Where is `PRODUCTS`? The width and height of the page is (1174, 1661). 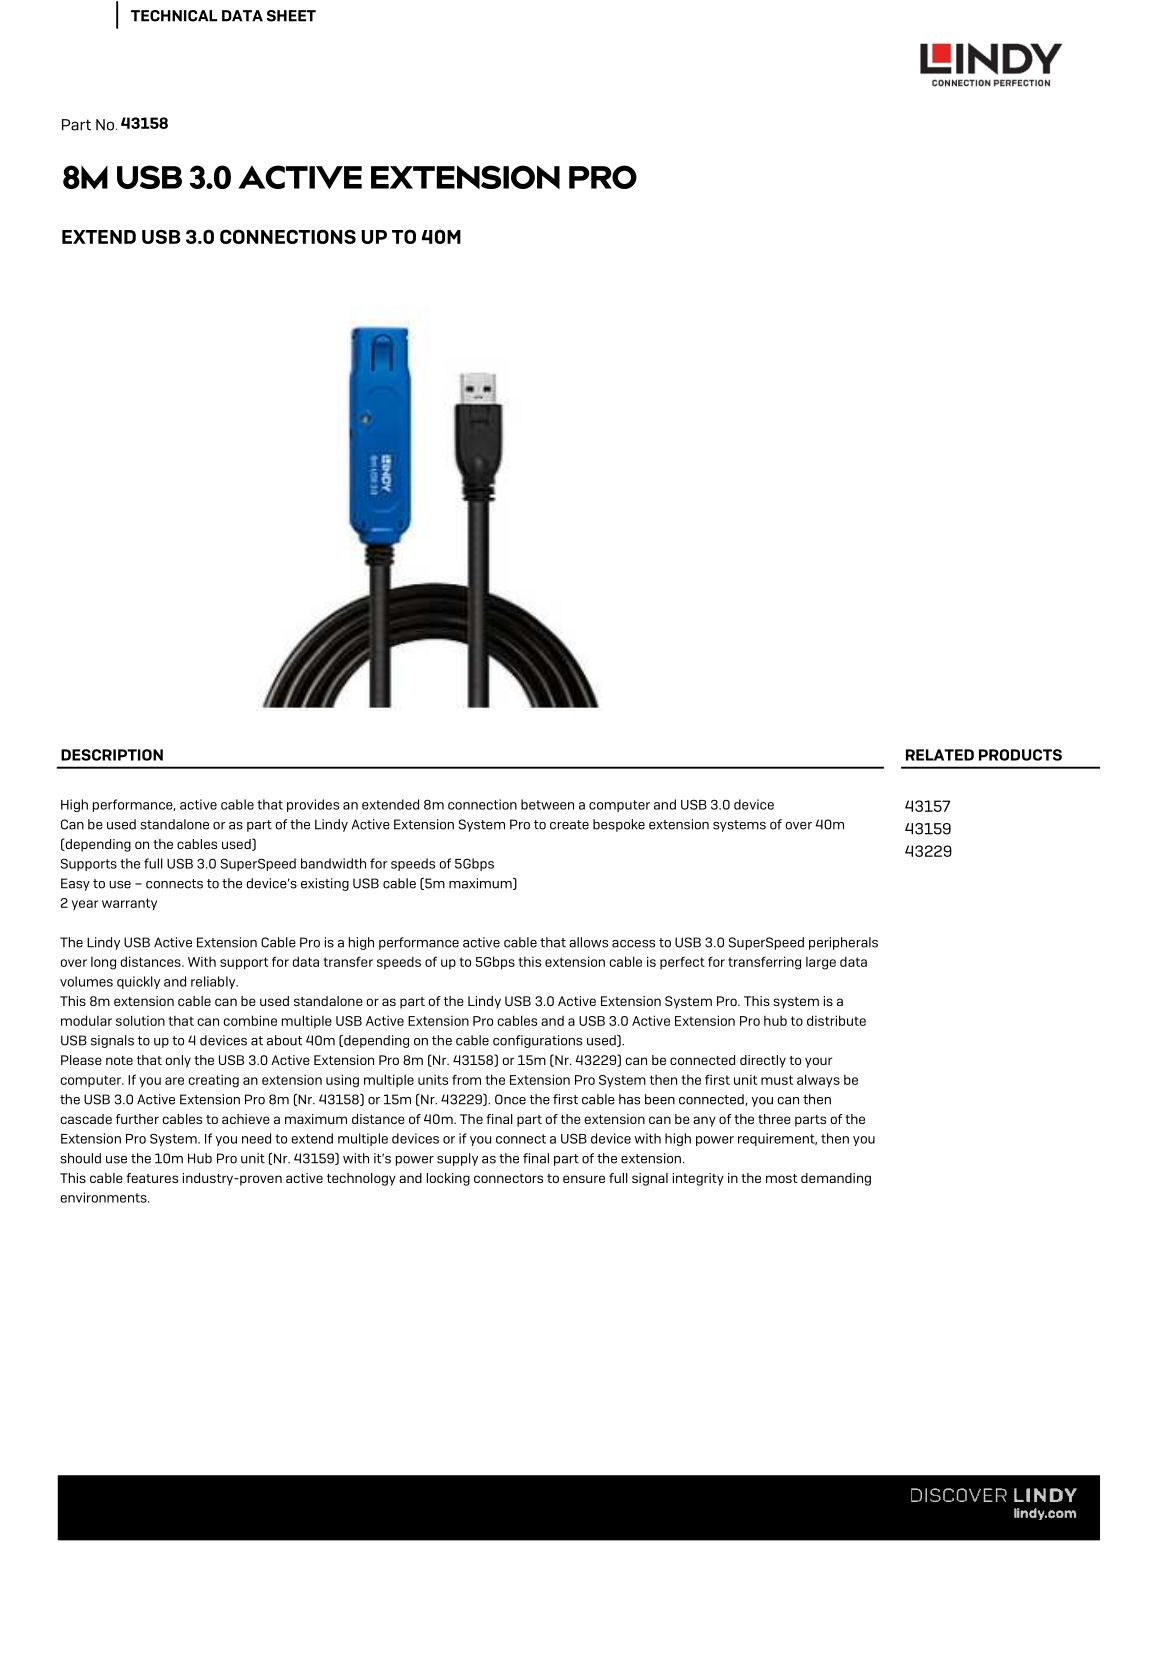 PRODUCTS is located at coordinates (1020, 755).
